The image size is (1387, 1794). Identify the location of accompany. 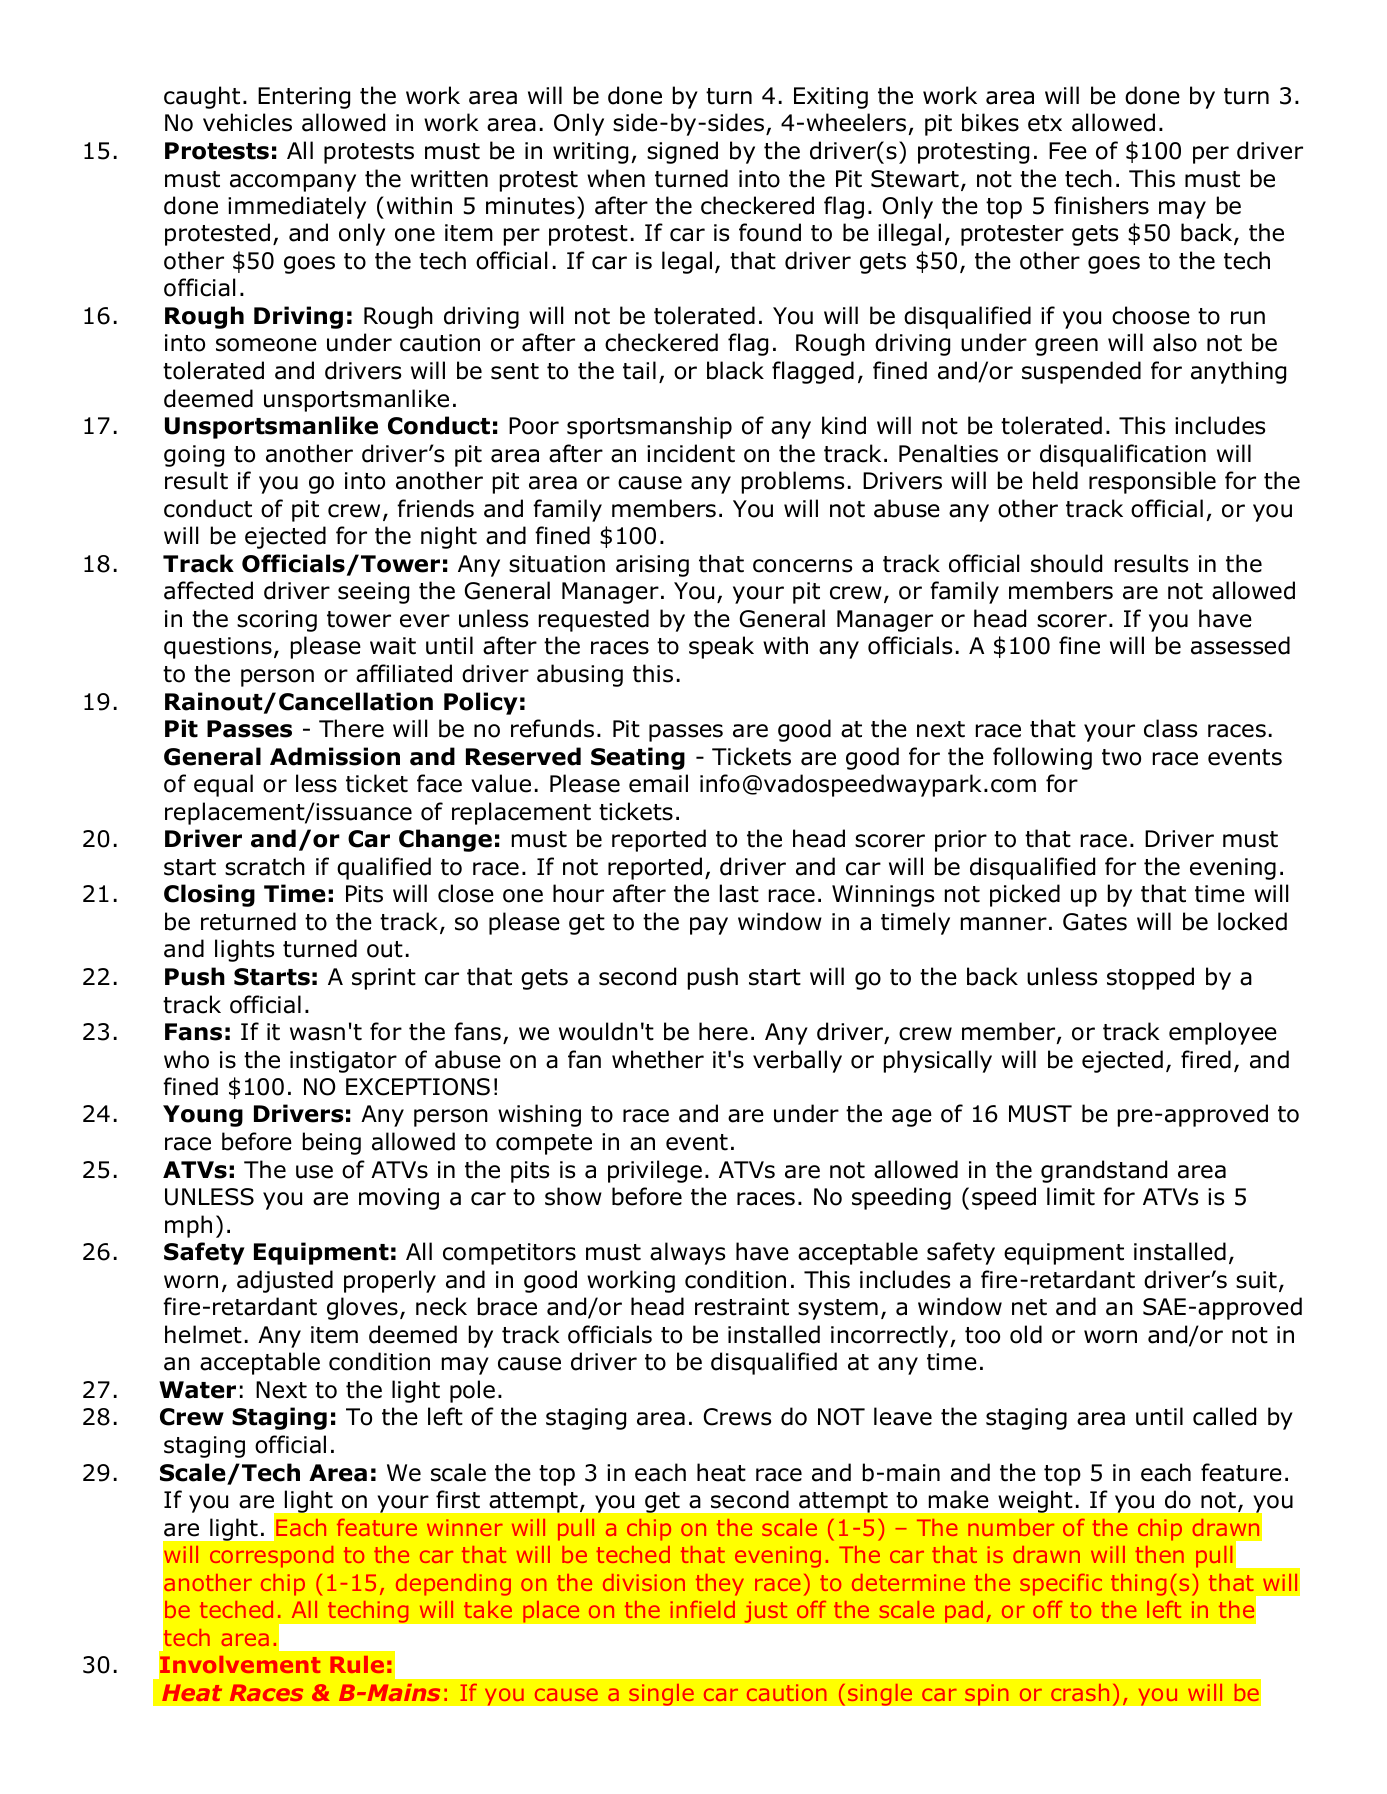
(293, 183).
